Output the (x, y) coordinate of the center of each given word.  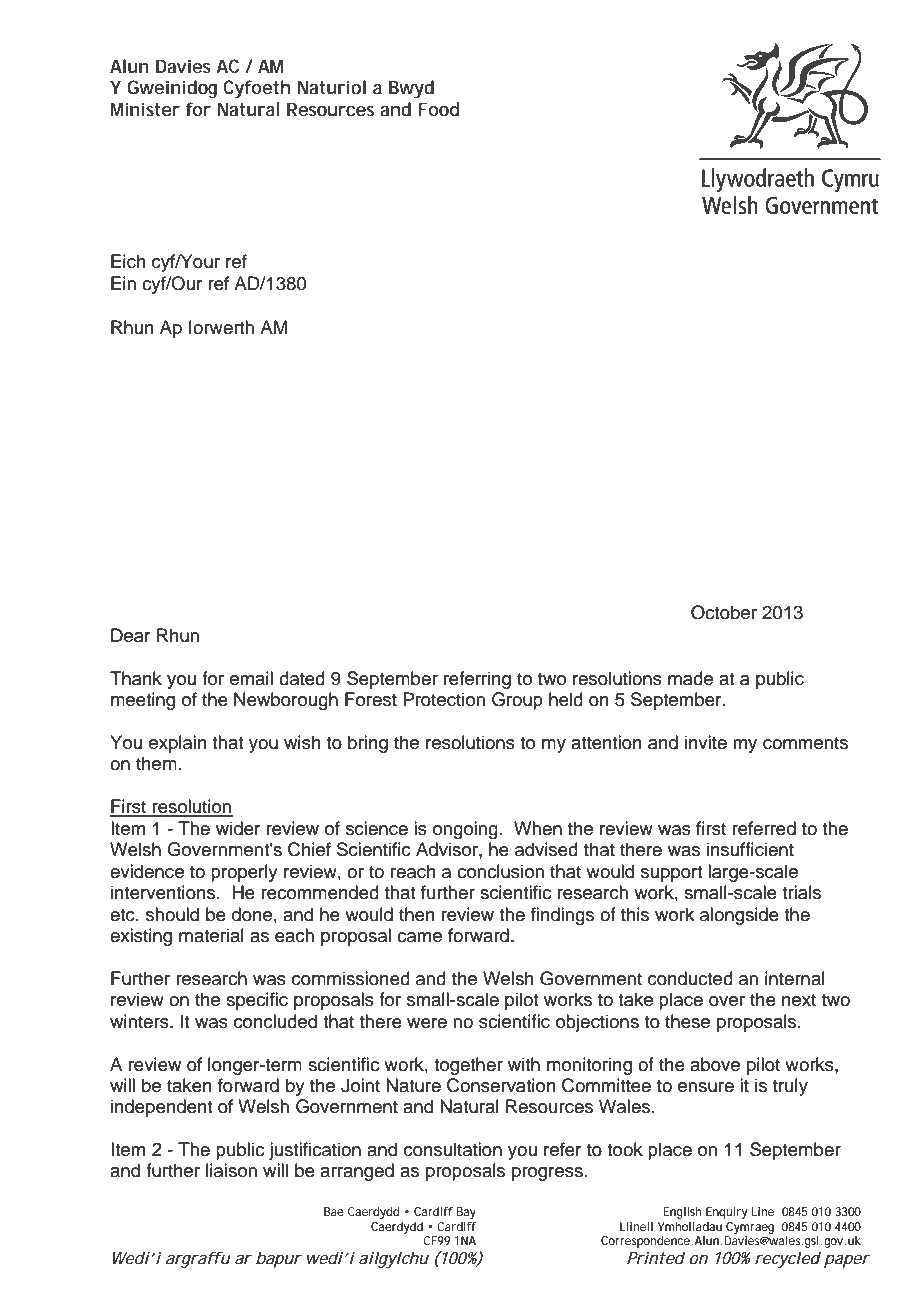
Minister (145, 109)
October (724, 612)
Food (438, 109)
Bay (466, 1213)
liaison (231, 1170)
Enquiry (726, 1213)
